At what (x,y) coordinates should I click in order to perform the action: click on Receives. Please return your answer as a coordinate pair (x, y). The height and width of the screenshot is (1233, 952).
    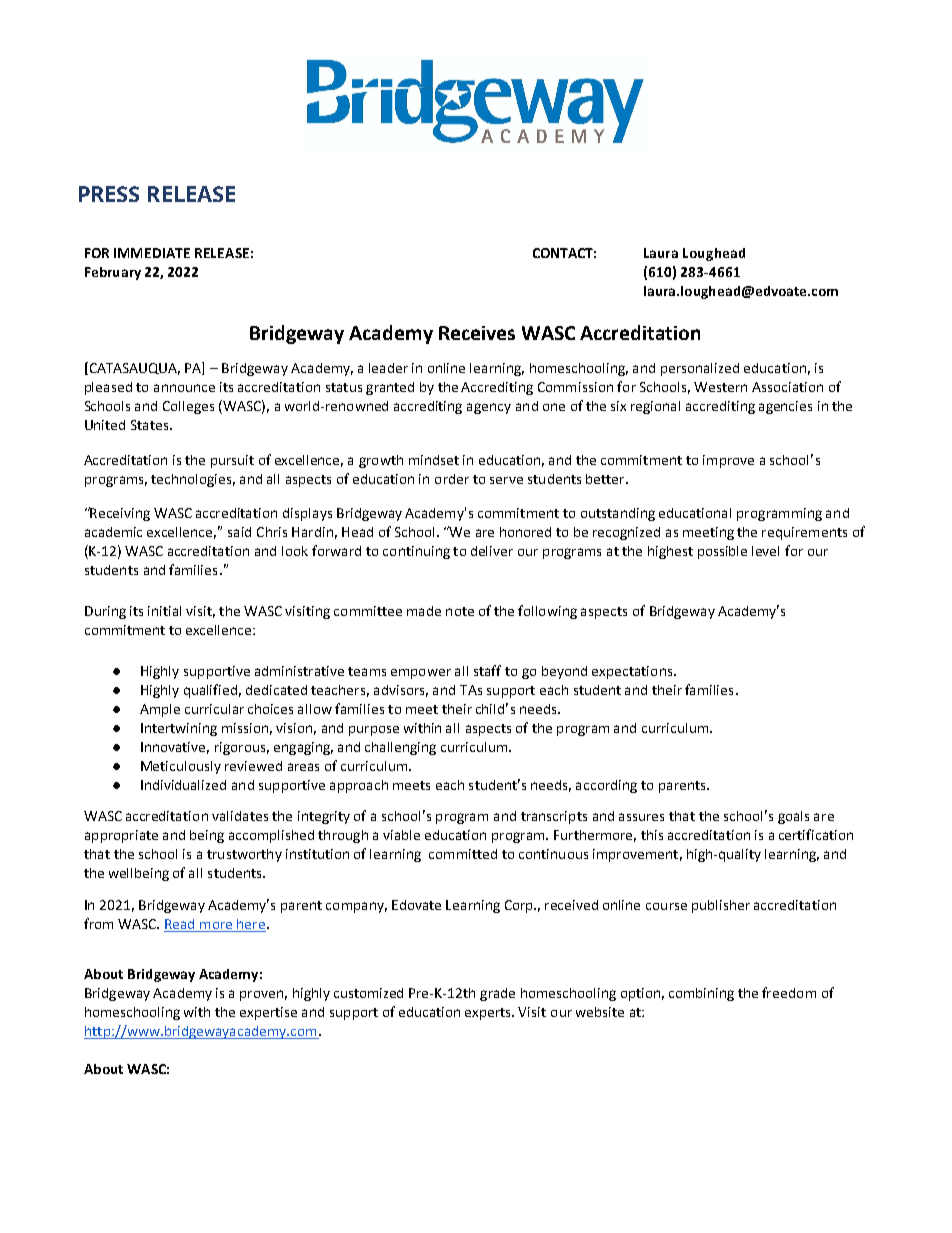
    Looking at the image, I should click on (477, 333).
